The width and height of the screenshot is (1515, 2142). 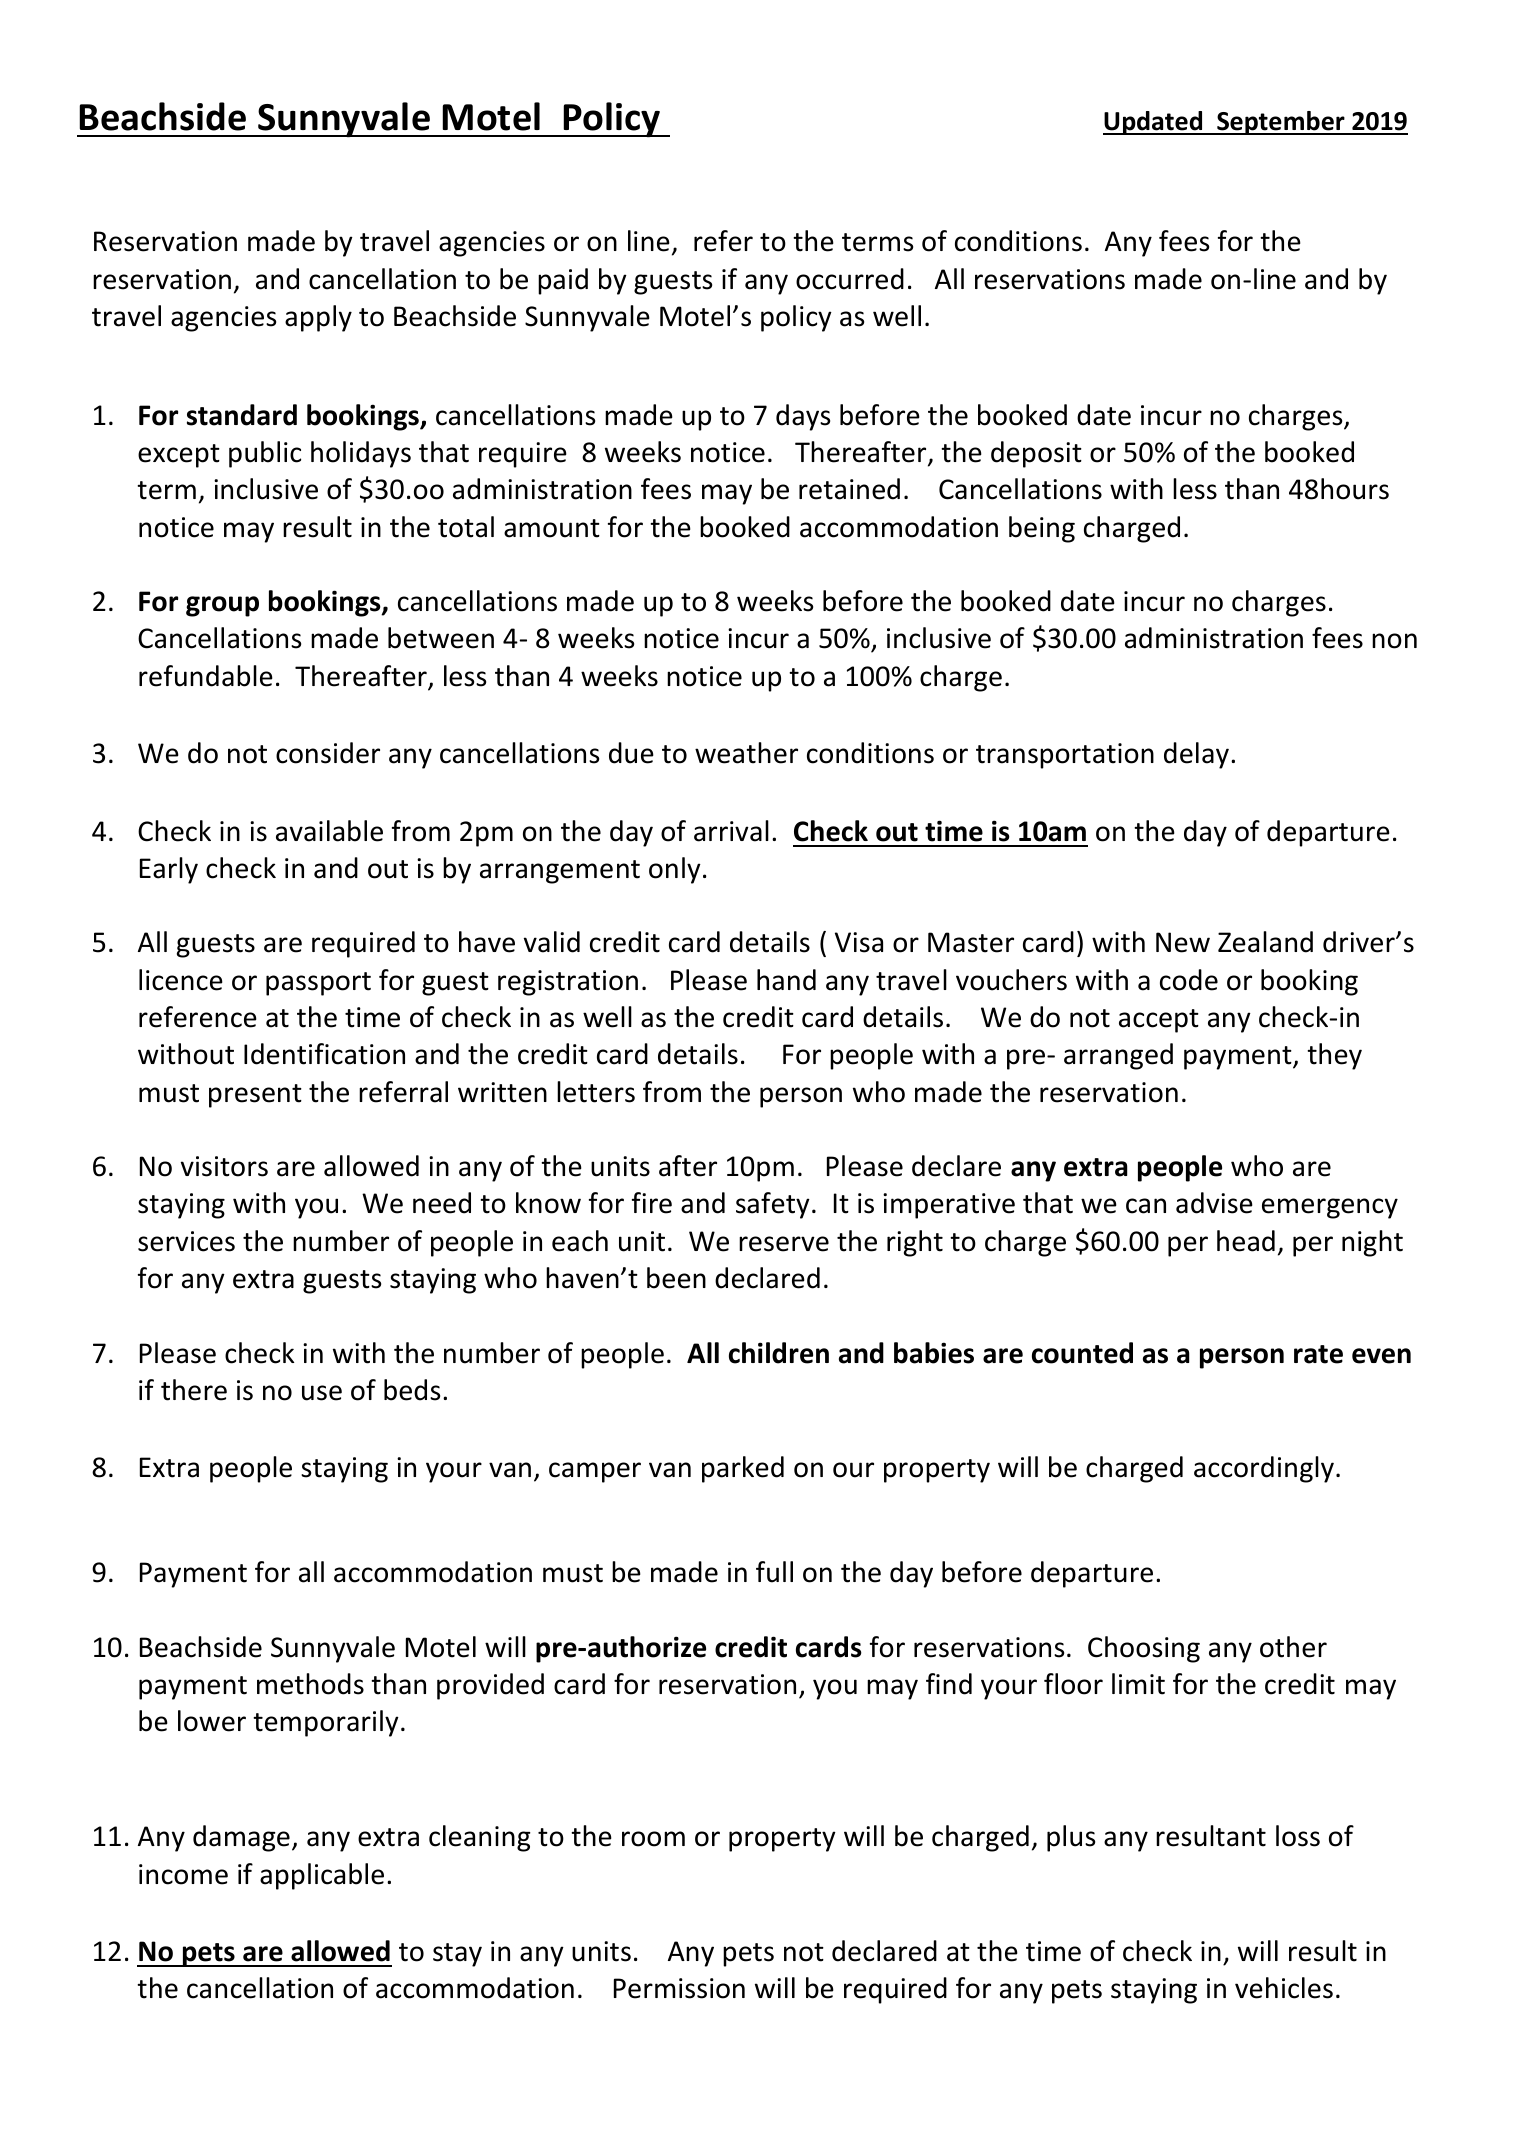 What do you see at coordinates (786, 980) in the screenshot?
I see `hand` at bounding box center [786, 980].
